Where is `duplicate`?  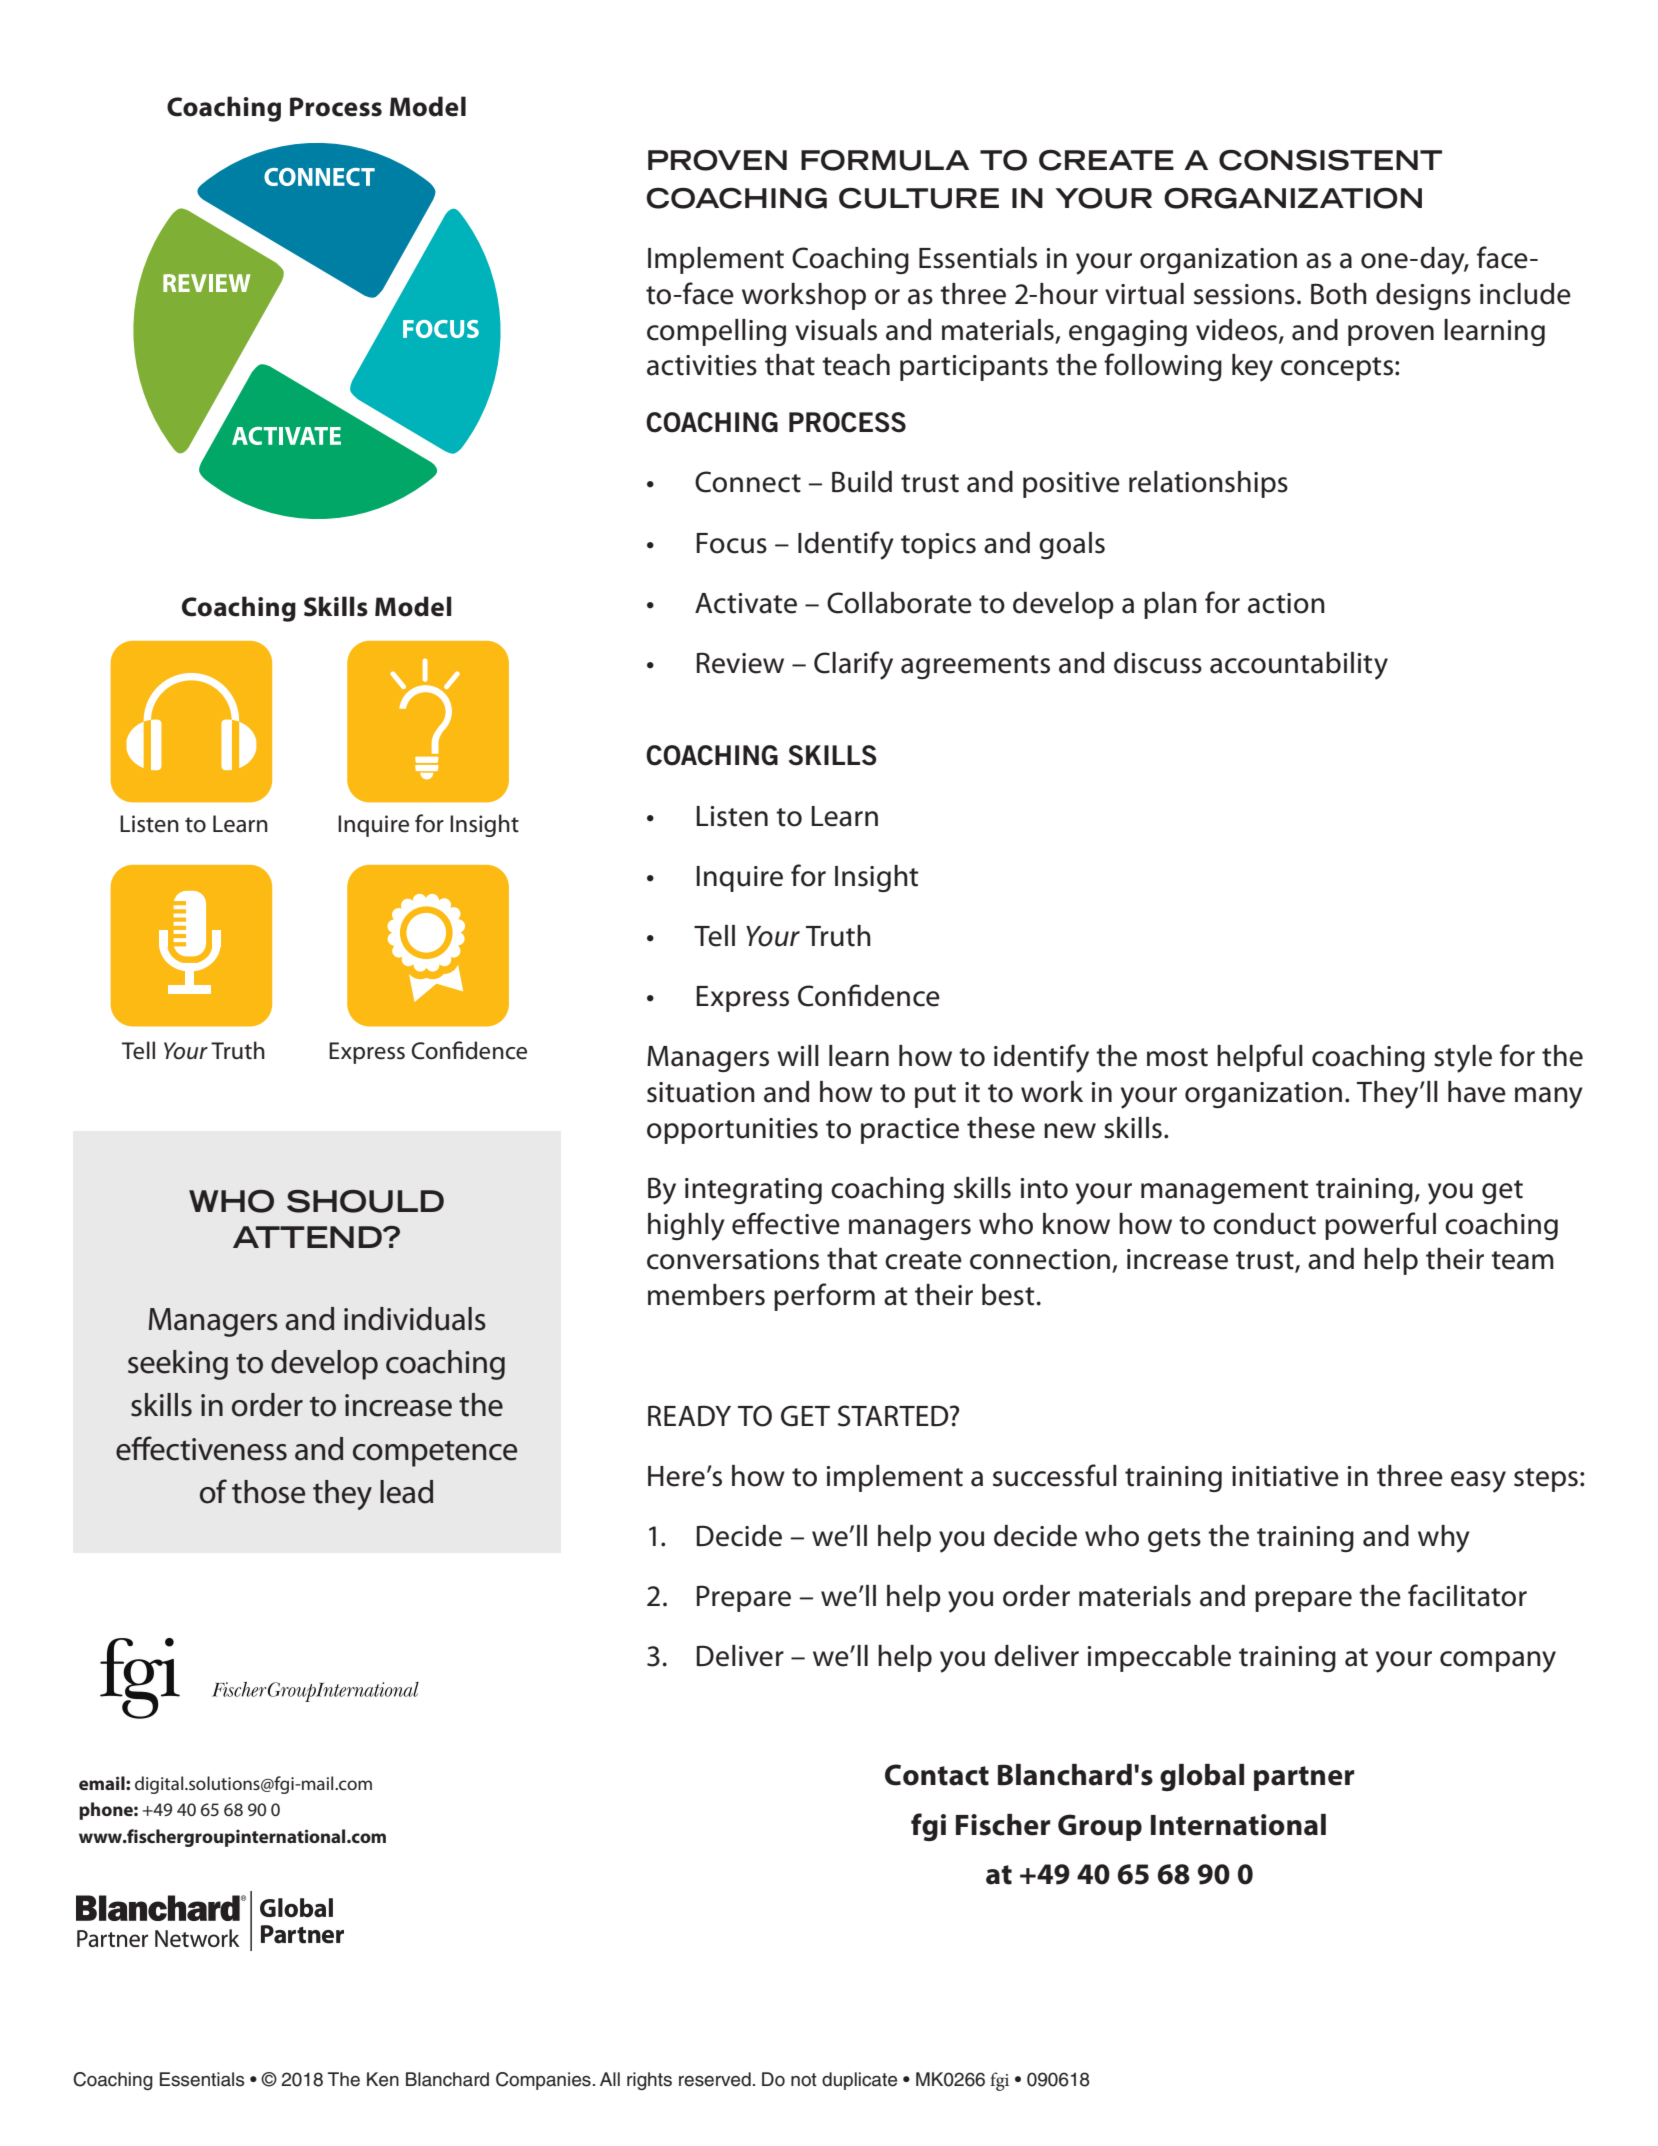 duplicate is located at coordinates (859, 2081).
